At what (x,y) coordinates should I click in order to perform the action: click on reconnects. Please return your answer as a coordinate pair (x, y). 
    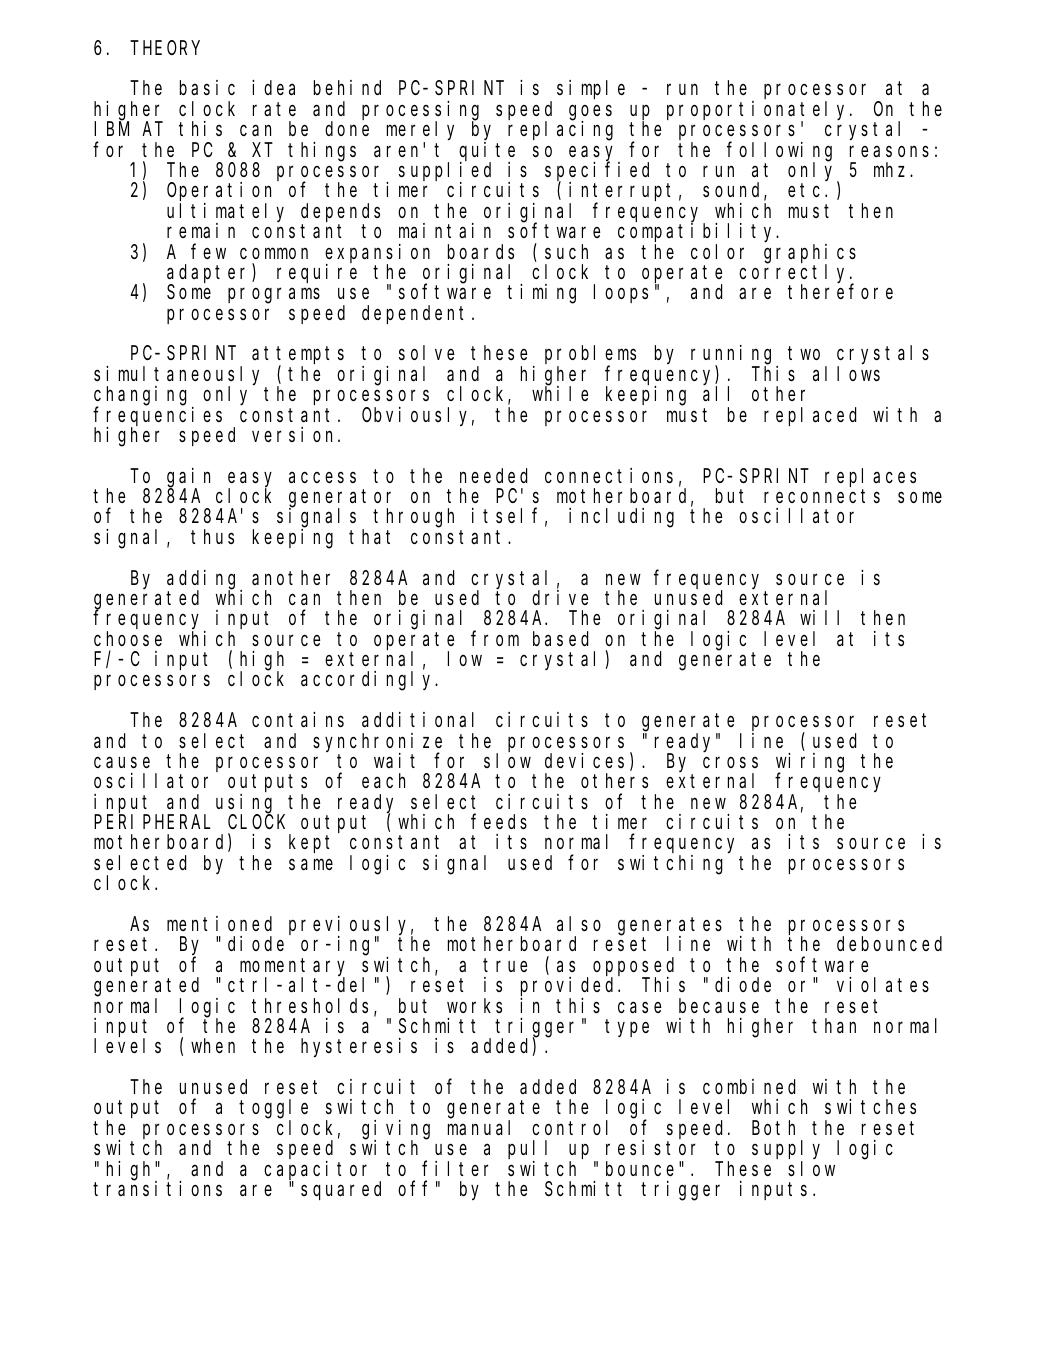
    Looking at the image, I should click on (822, 496).
